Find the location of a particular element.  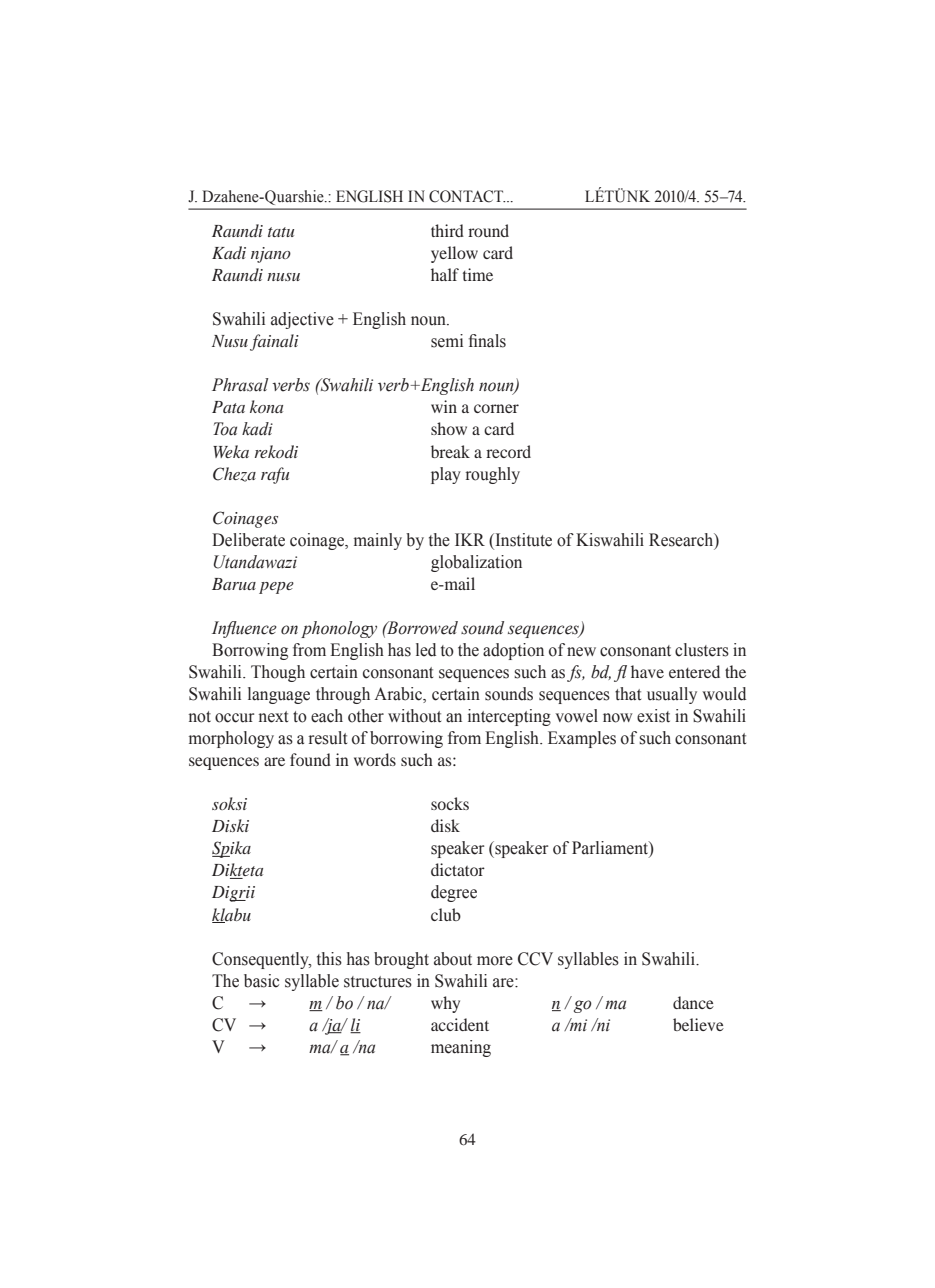

basic is located at coordinates (261, 981).
